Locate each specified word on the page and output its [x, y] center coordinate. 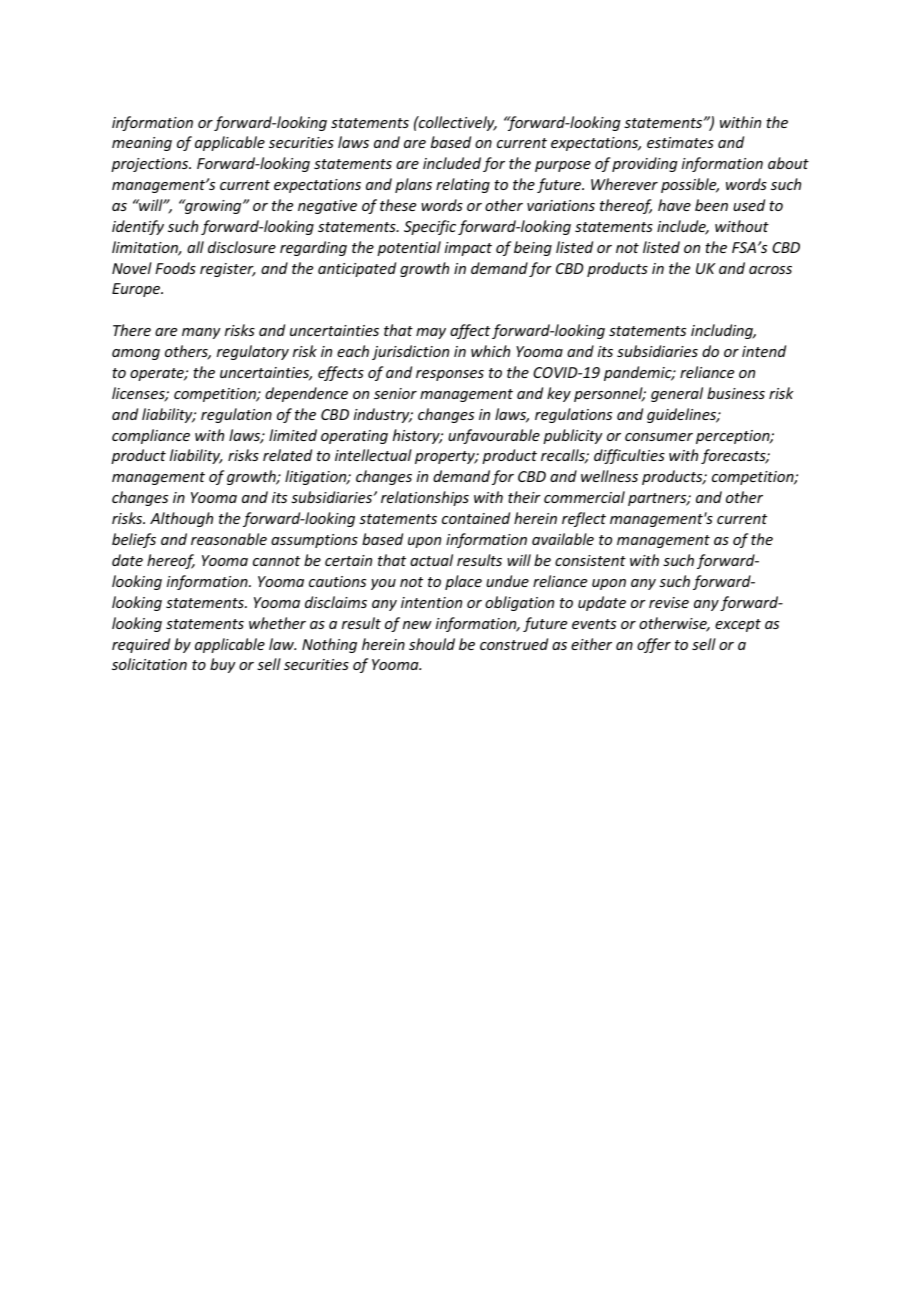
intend [764, 351]
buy [222, 665]
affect [470, 331]
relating [463, 185]
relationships [425, 498]
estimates [680, 142]
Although [181, 519]
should [432, 644]
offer [654, 645]
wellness [609, 476]
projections [151, 165]
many [201, 333]
